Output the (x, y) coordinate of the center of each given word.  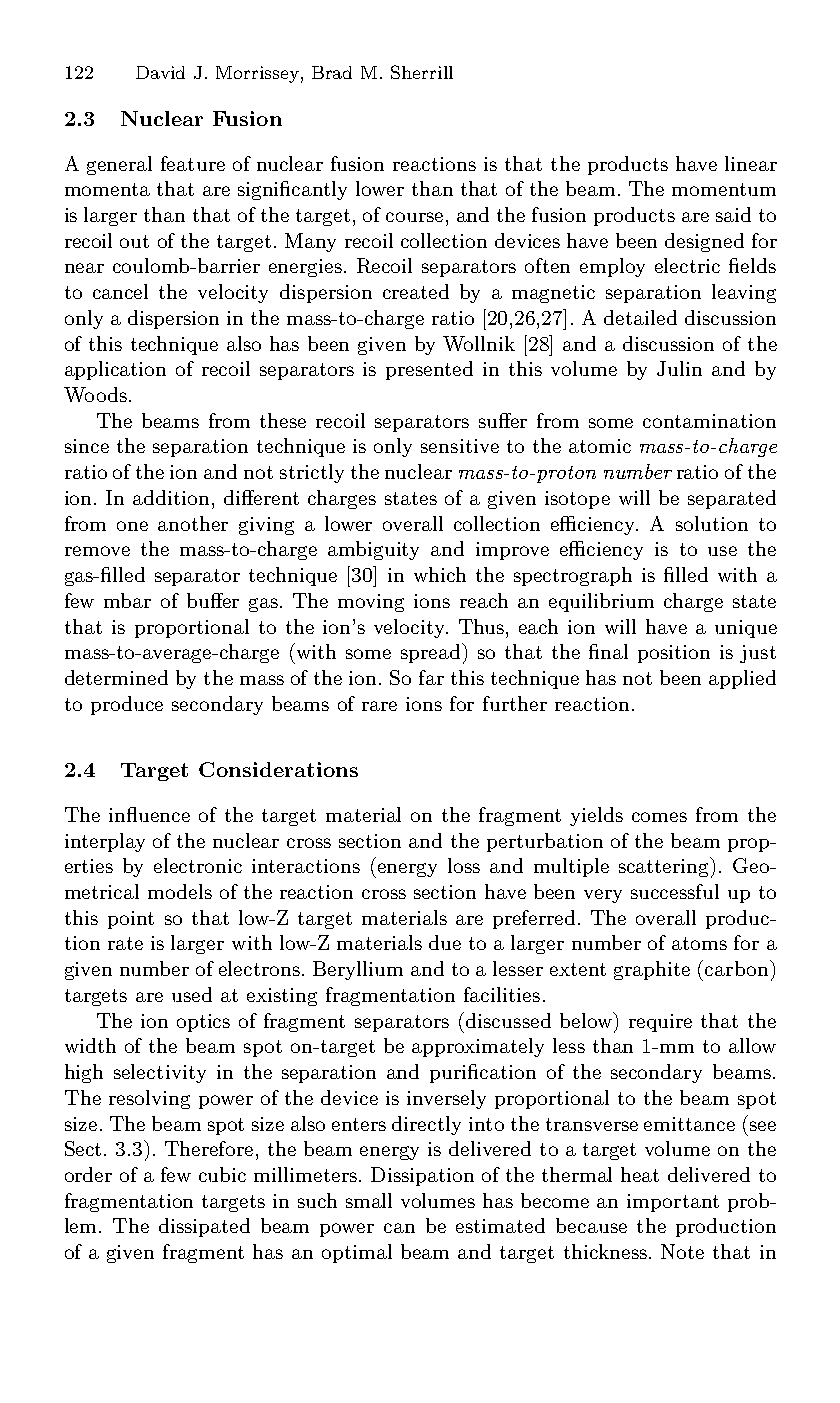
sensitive (460, 446)
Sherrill (422, 72)
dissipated (204, 1227)
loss (464, 865)
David (160, 72)
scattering (665, 867)
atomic (600, 446)
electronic (198, 865)
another (193, 523)
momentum (724, 189)
